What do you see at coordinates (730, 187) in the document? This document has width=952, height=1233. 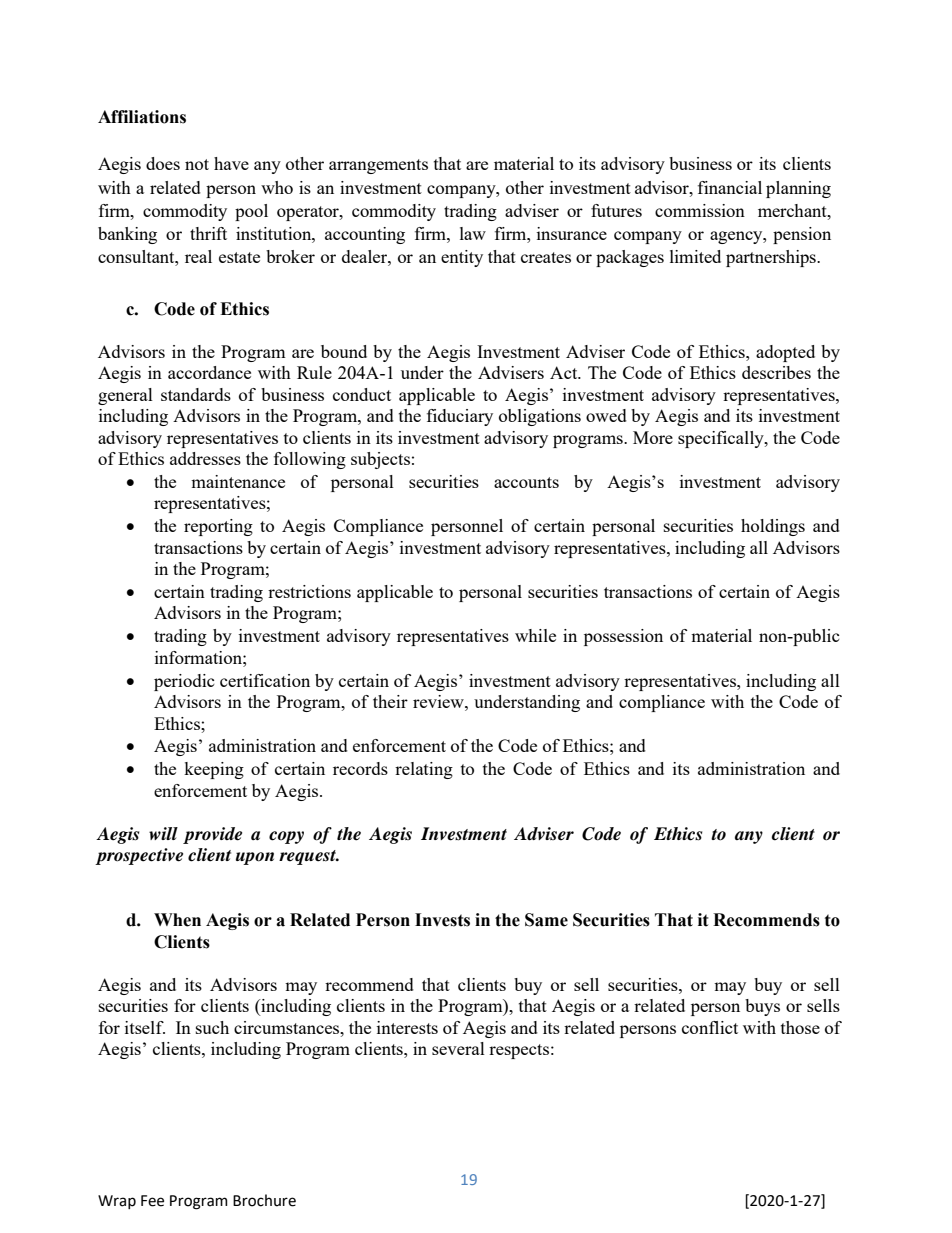 I see `financial` at bounding box center [730, 187].
